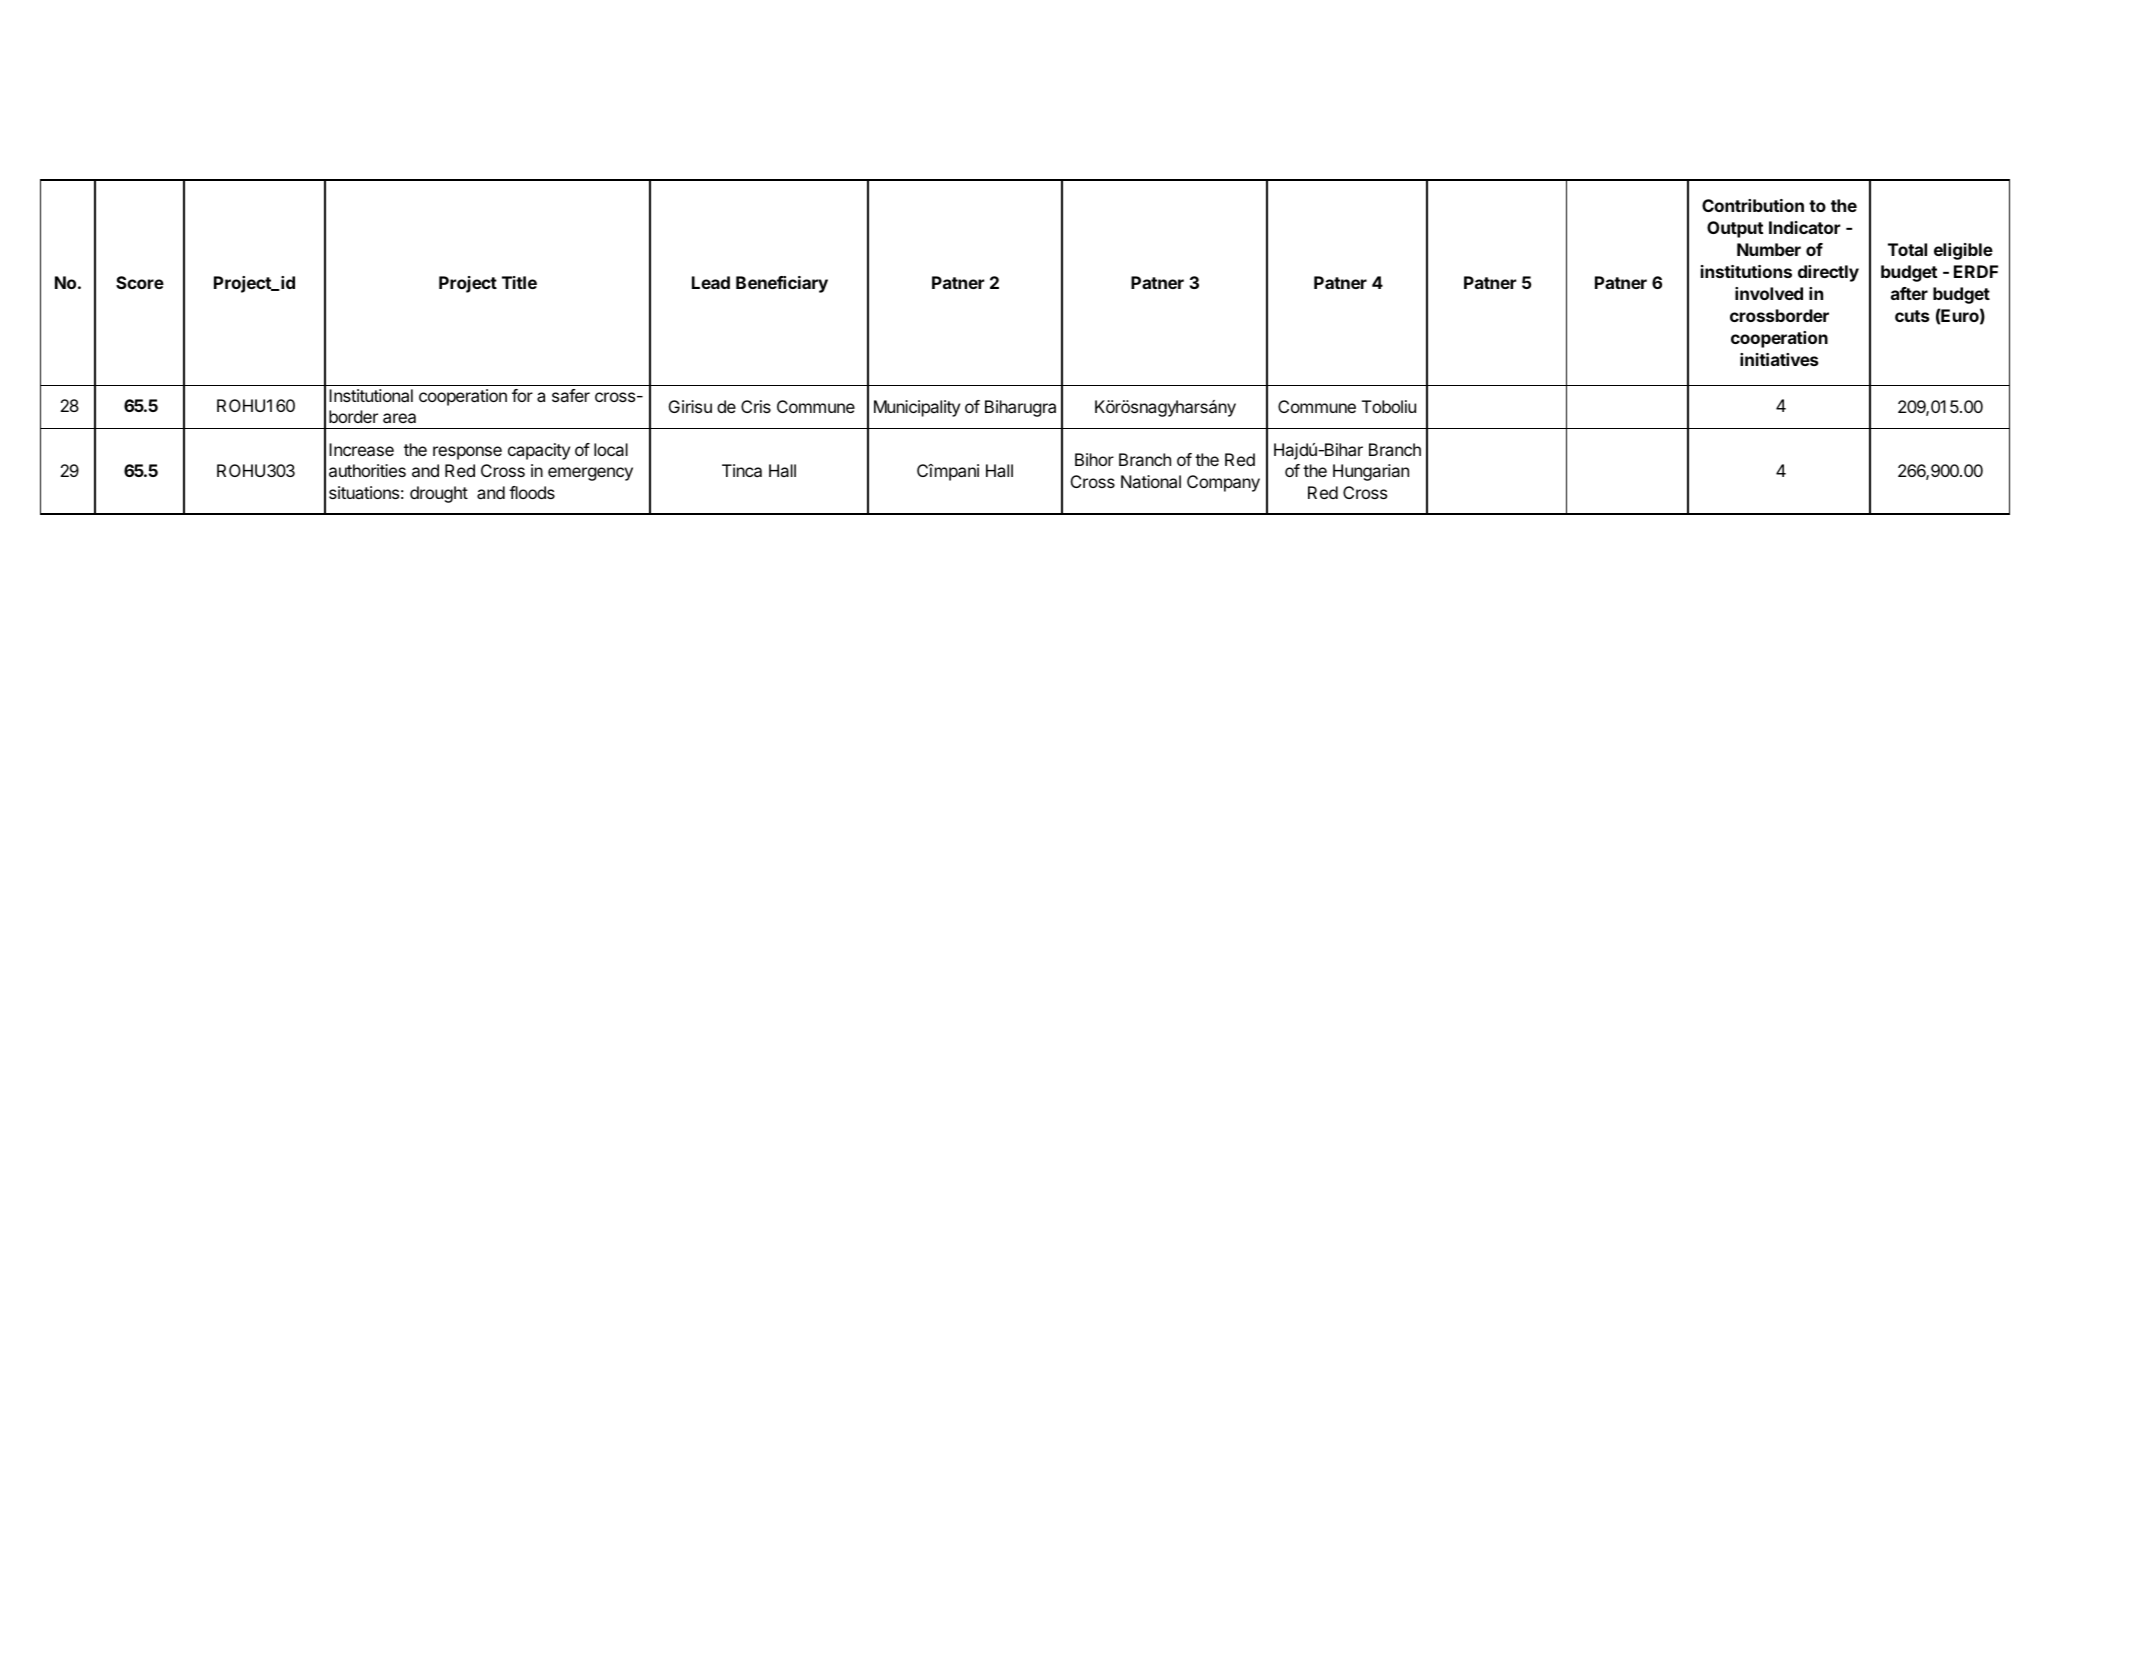 The height and width of the document is (1658, 2146). What do you see at coordinates (1779, 359) in the document?
I see `initiatives` at bounding box center [1779, 359].
